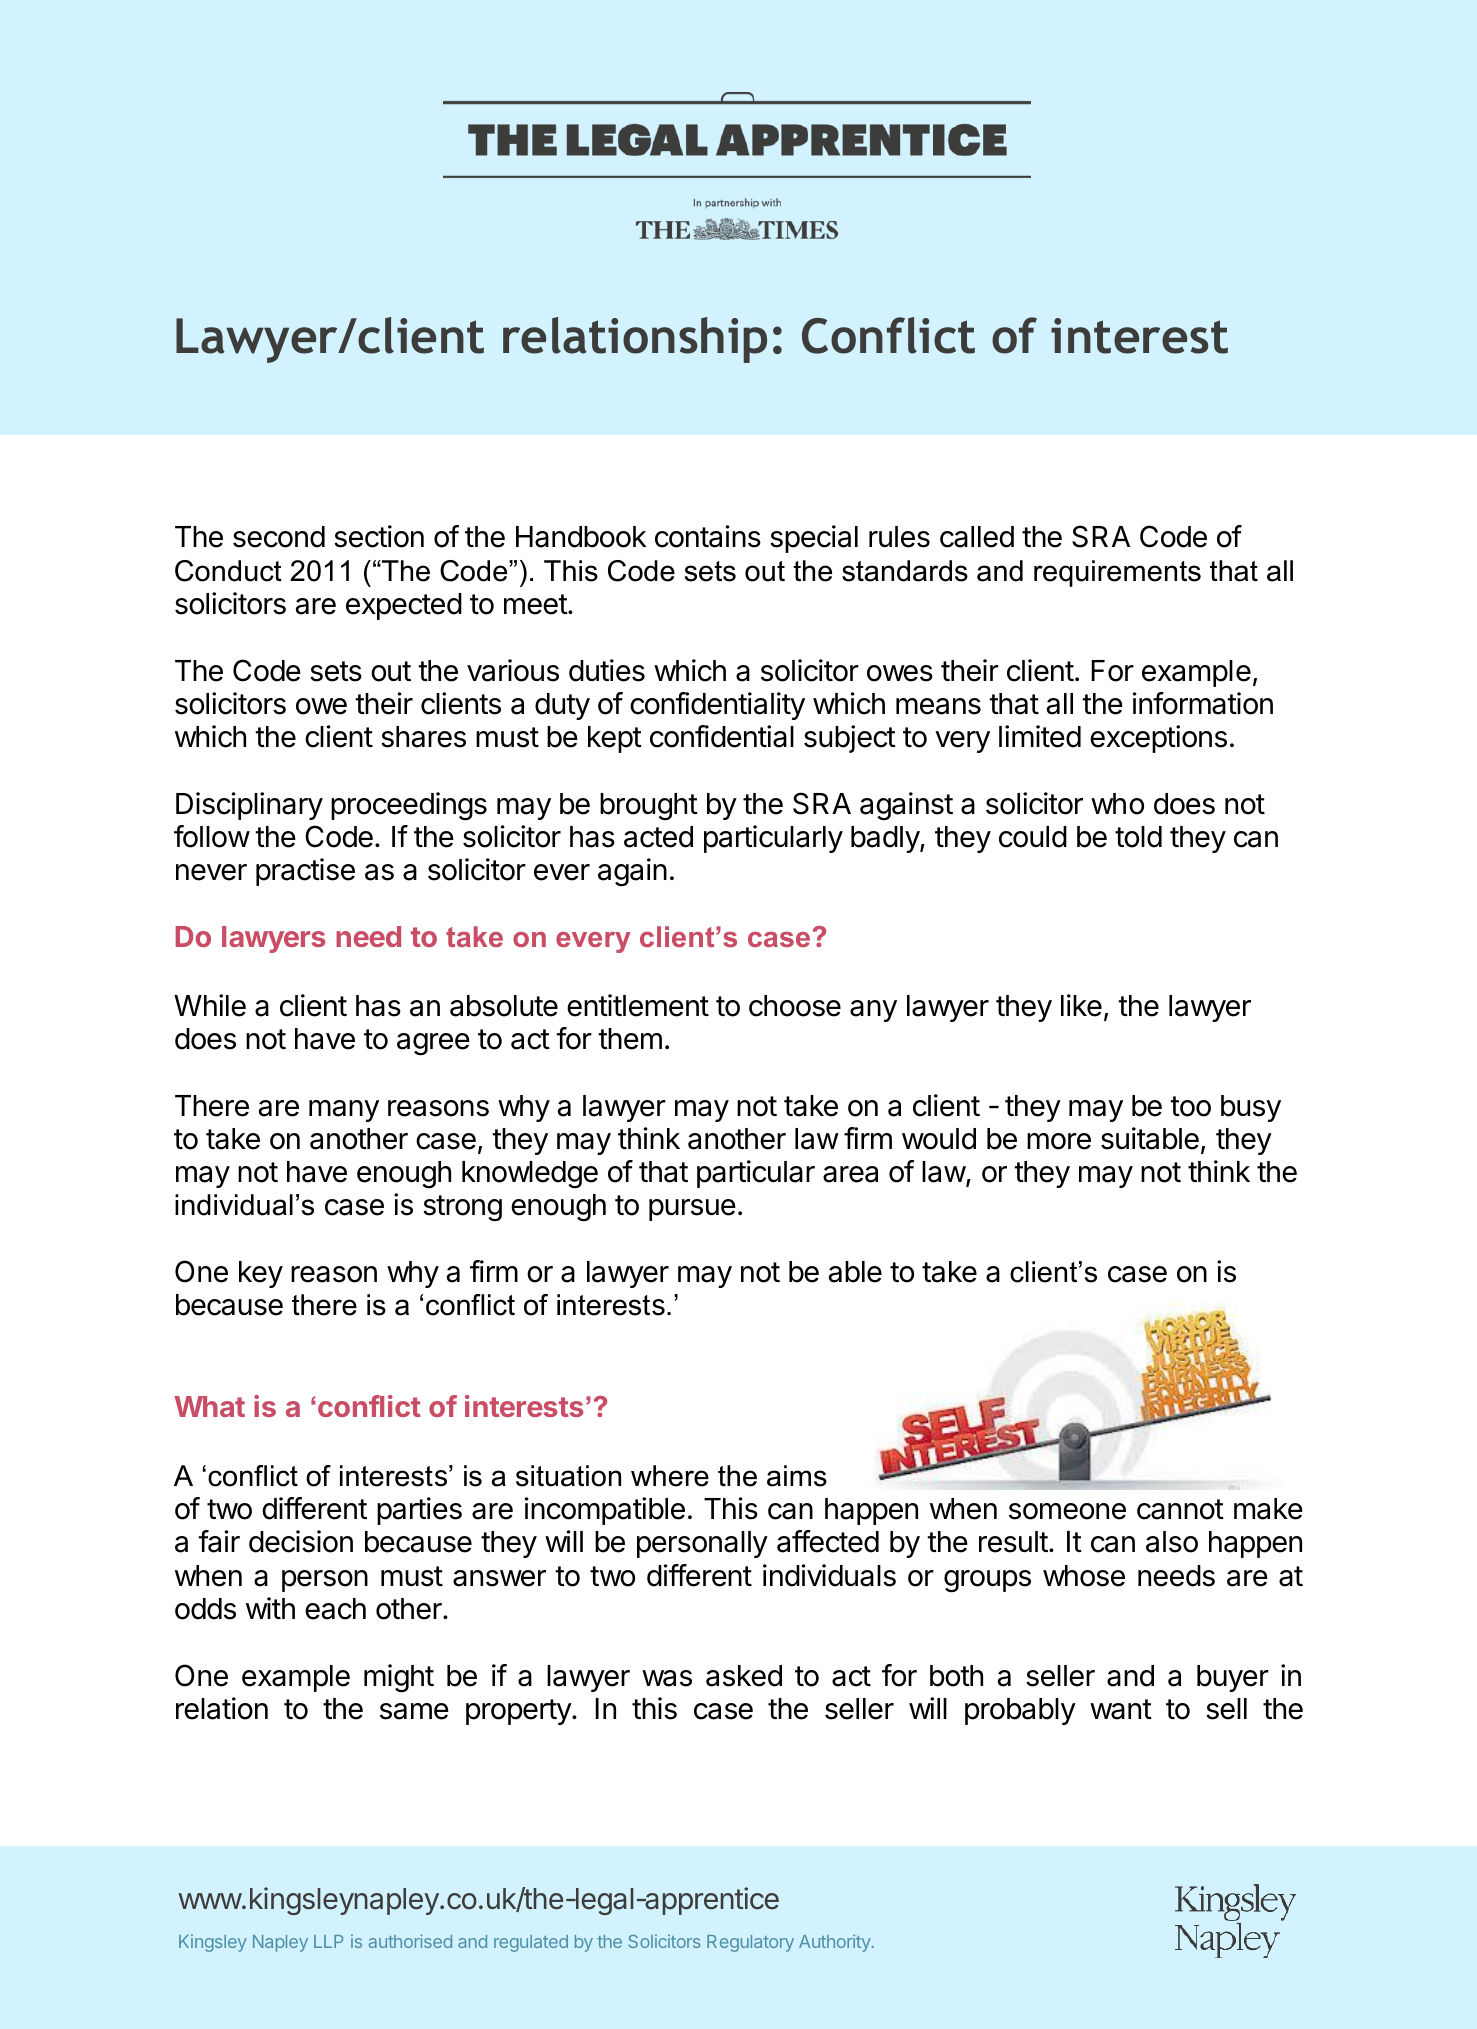 The width and height of the screenshot is (1477, 2029). What do you see at coordinates (379, 536) in the screenshot?
I see `section` at bounding box center [379, 536].
